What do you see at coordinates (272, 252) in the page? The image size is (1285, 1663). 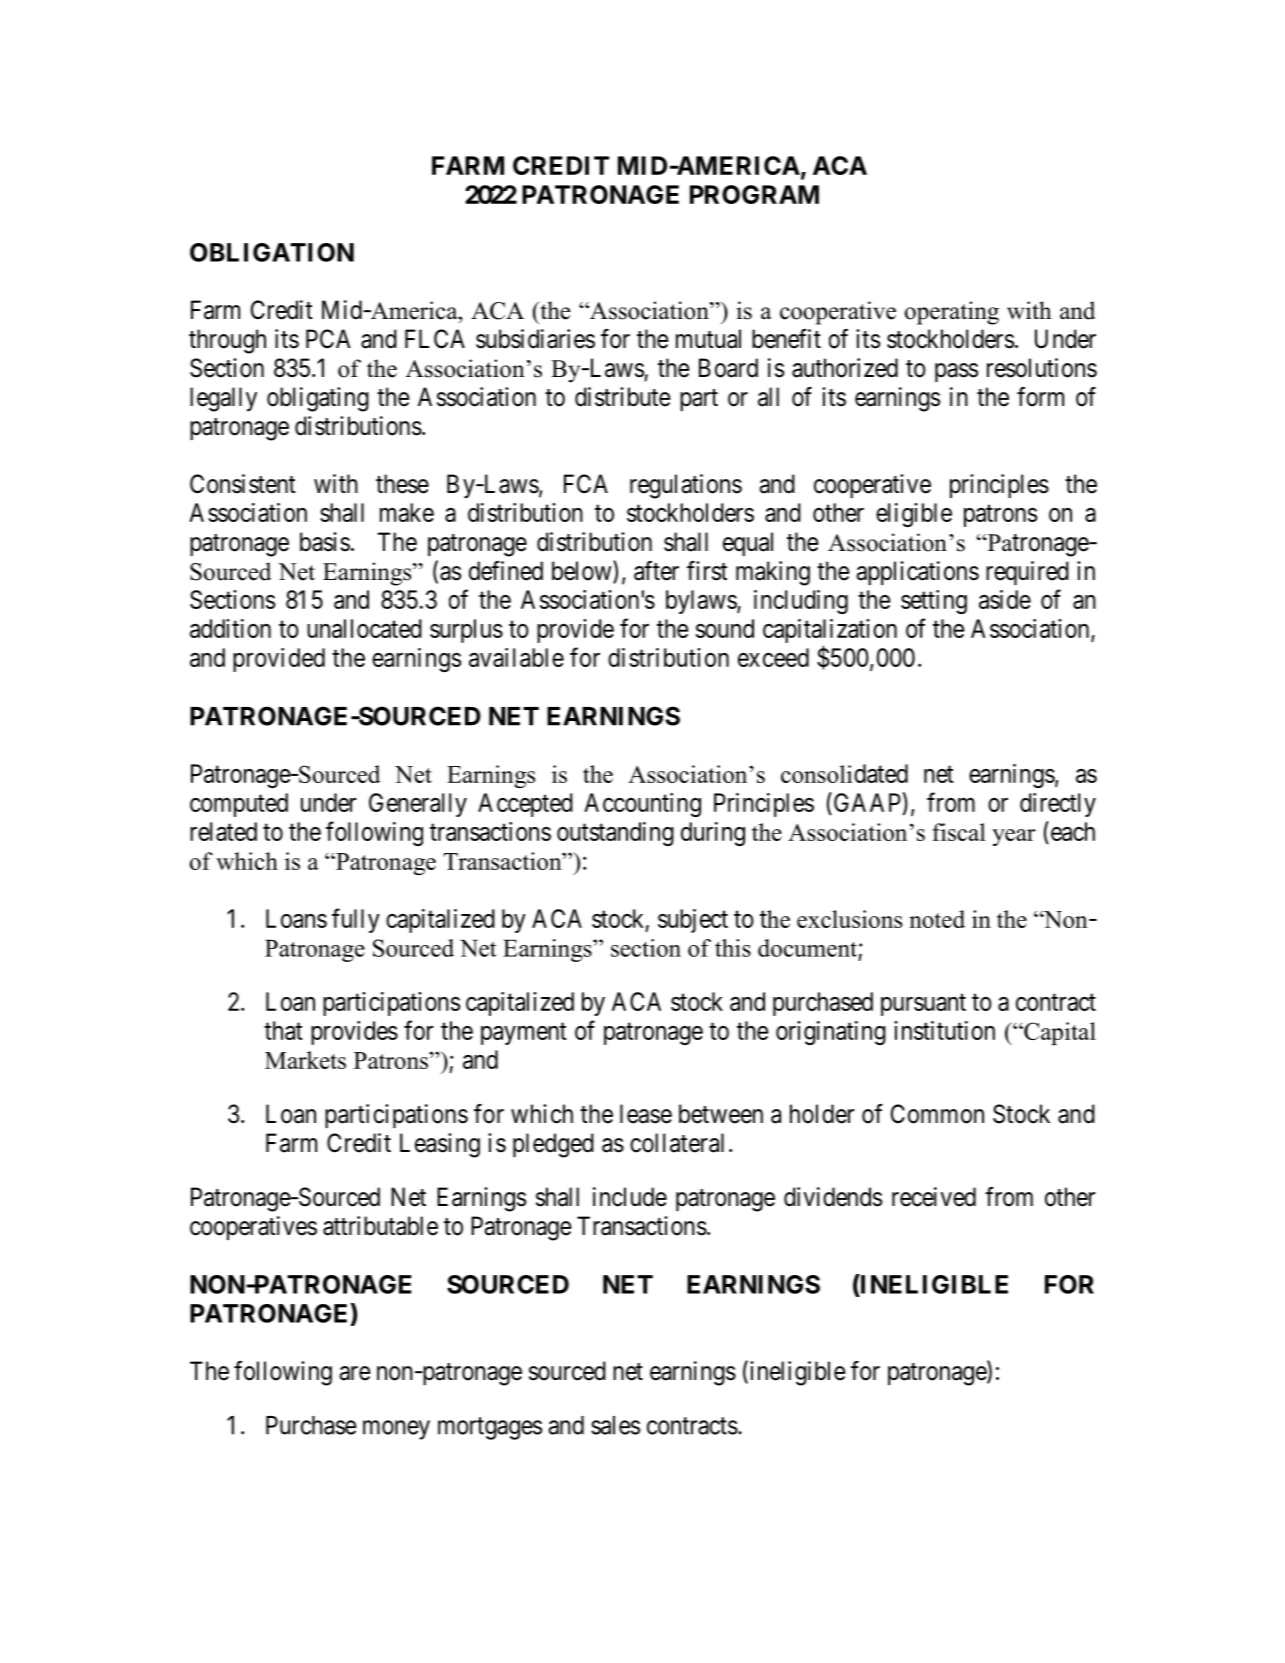 I see `OBLIGATION` at bounding box center [272, 252].
